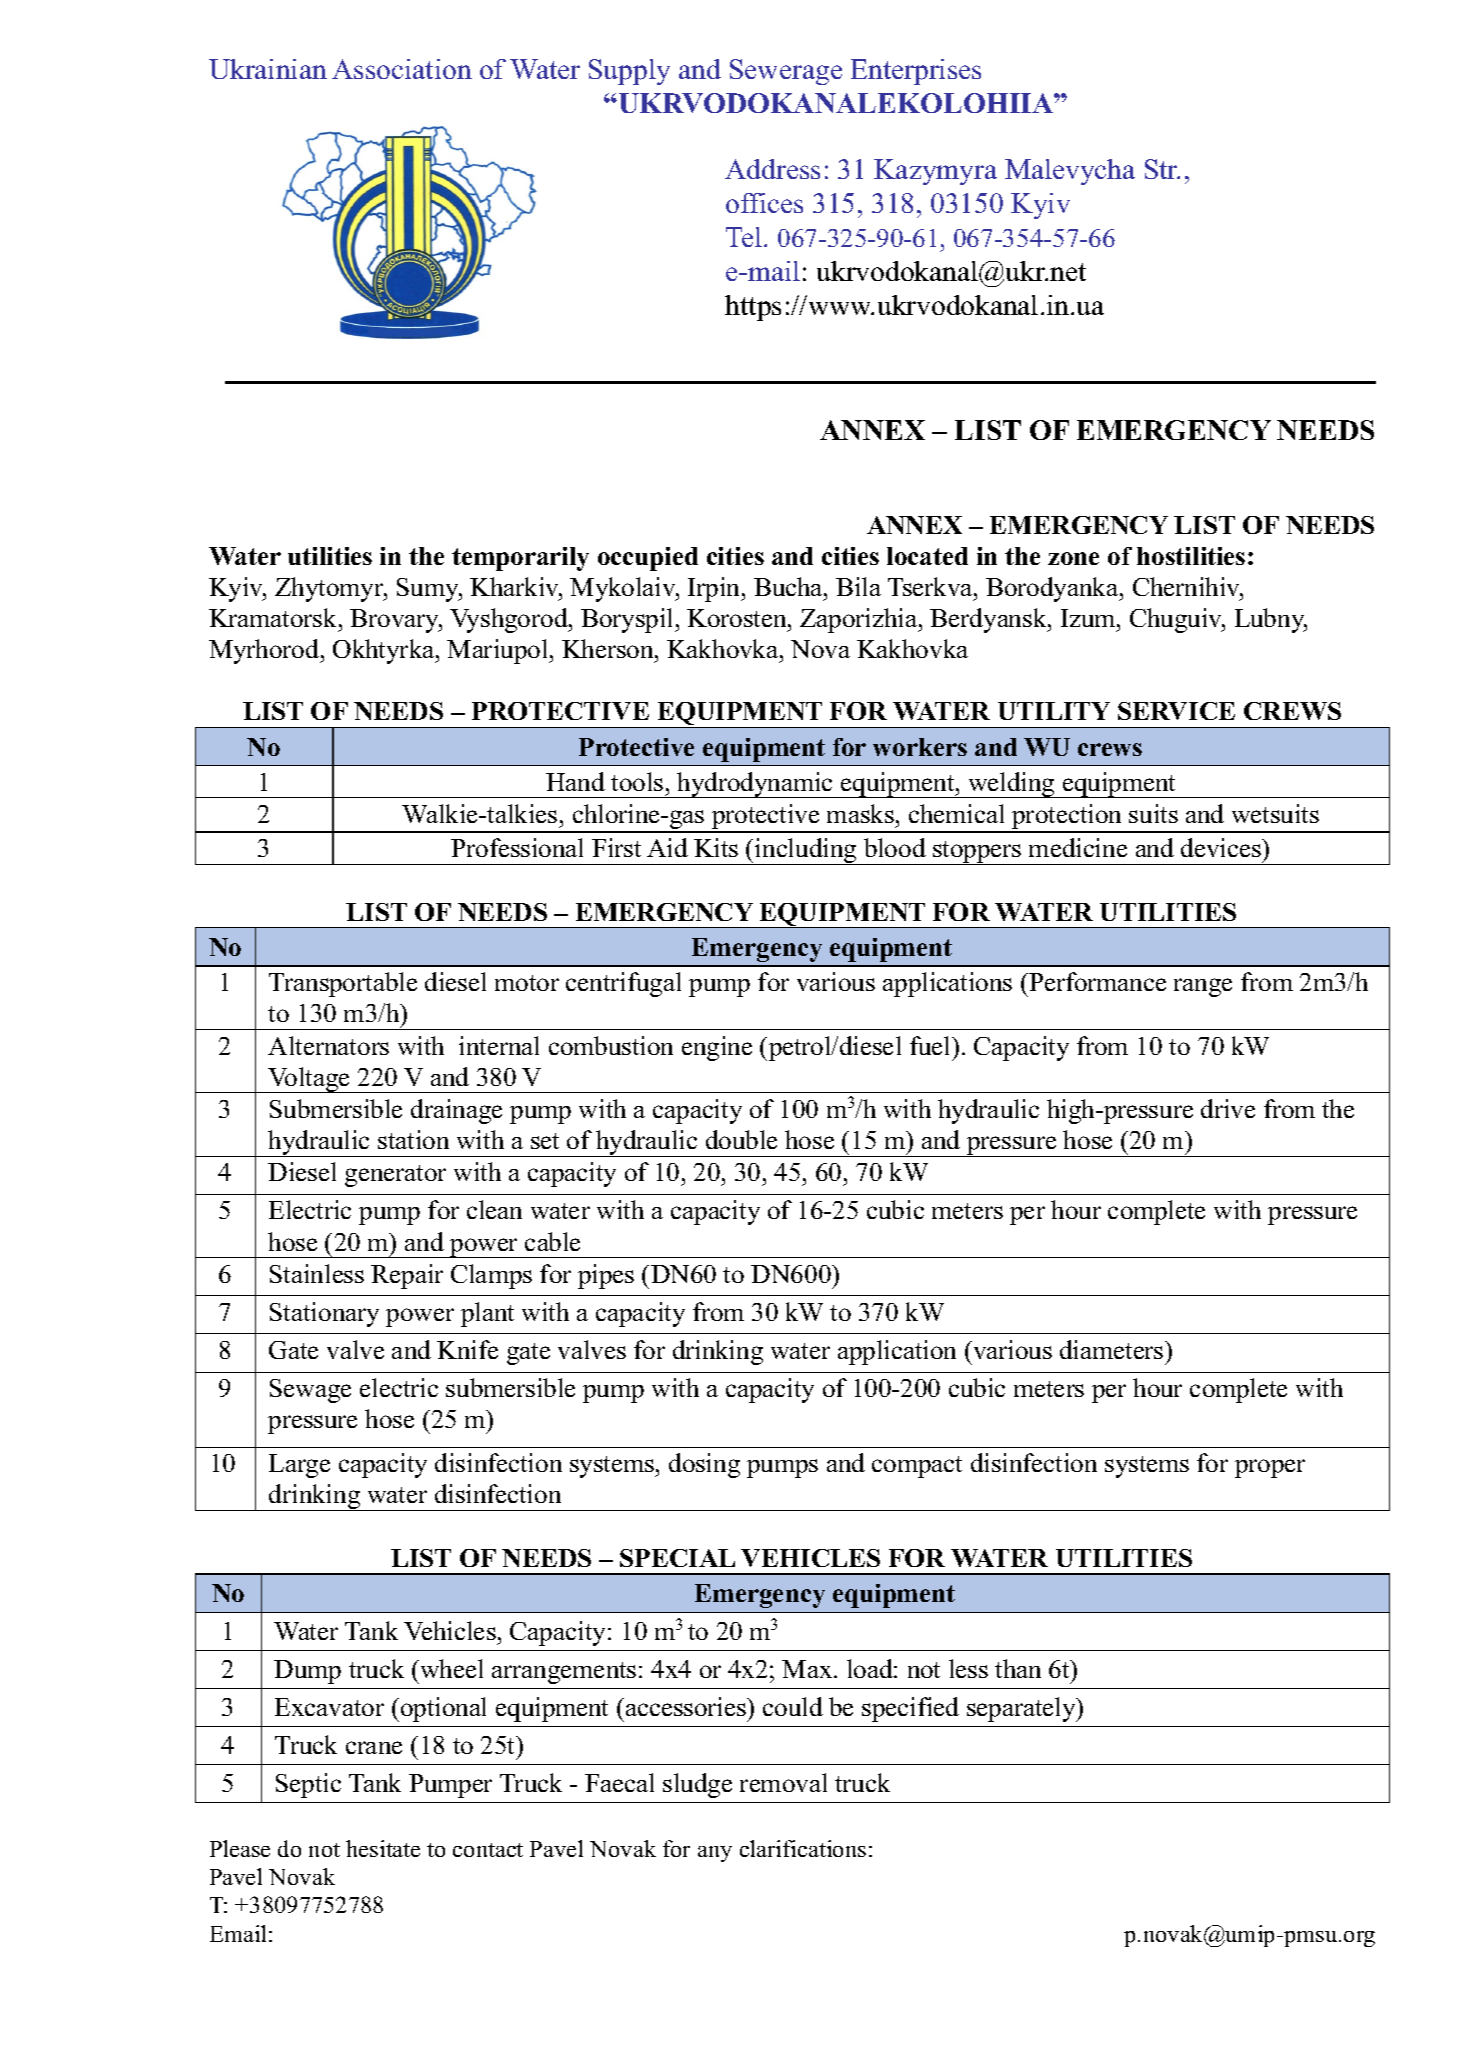 This screenshot has height=2070, width=1463. Describe the element at coordinates (308, 1785) in the screenshot. I see `Septic` at that location.
